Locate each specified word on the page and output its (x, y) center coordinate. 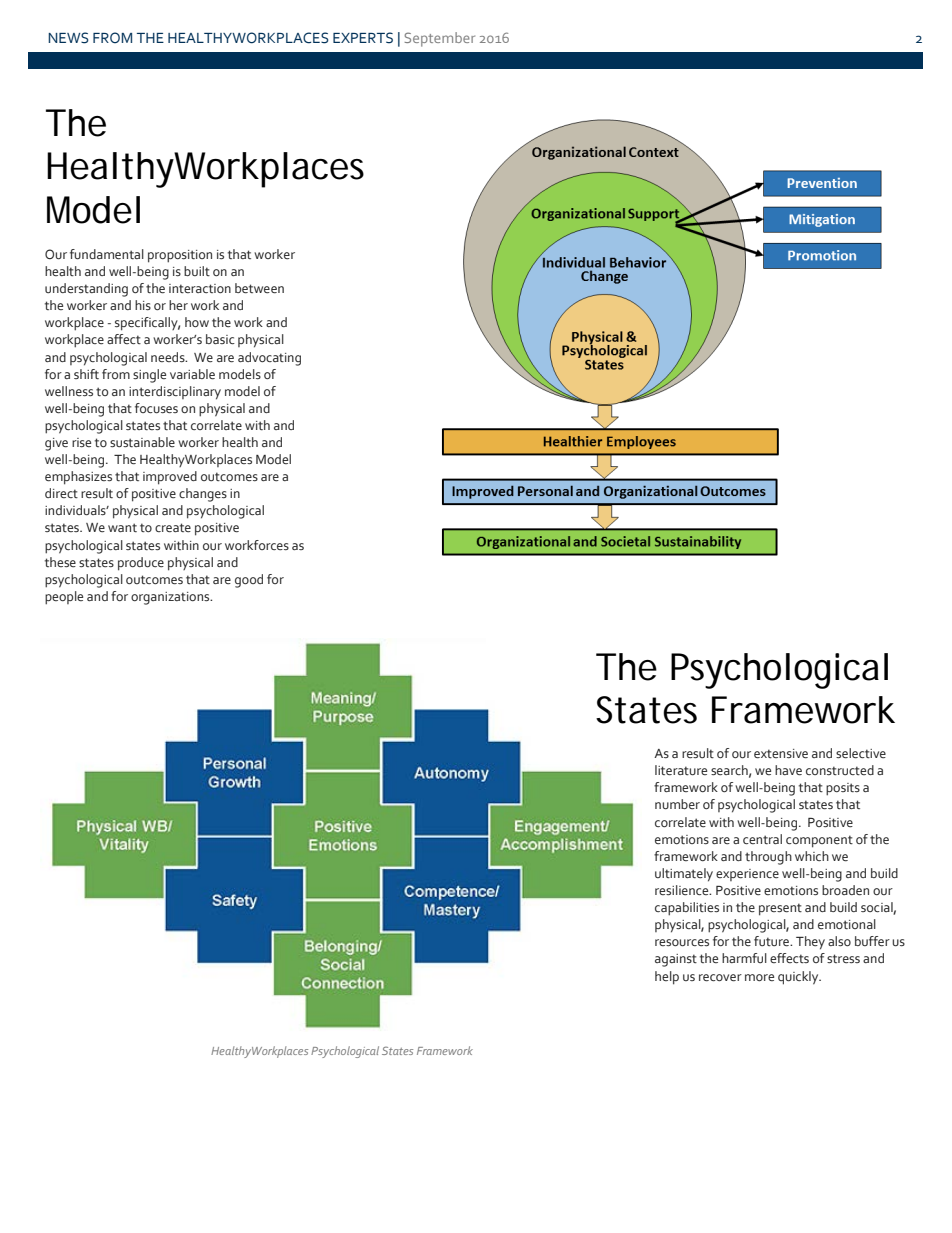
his (143, 305)
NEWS (68, 38)
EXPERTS (363, 38)
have (788, 770)
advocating (269, 359)
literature (681, 770)
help (667, 978)
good (249, 581)
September (439, 39)
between (259, 288)
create (173, 528)
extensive (781, 754)
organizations (171, 598)
